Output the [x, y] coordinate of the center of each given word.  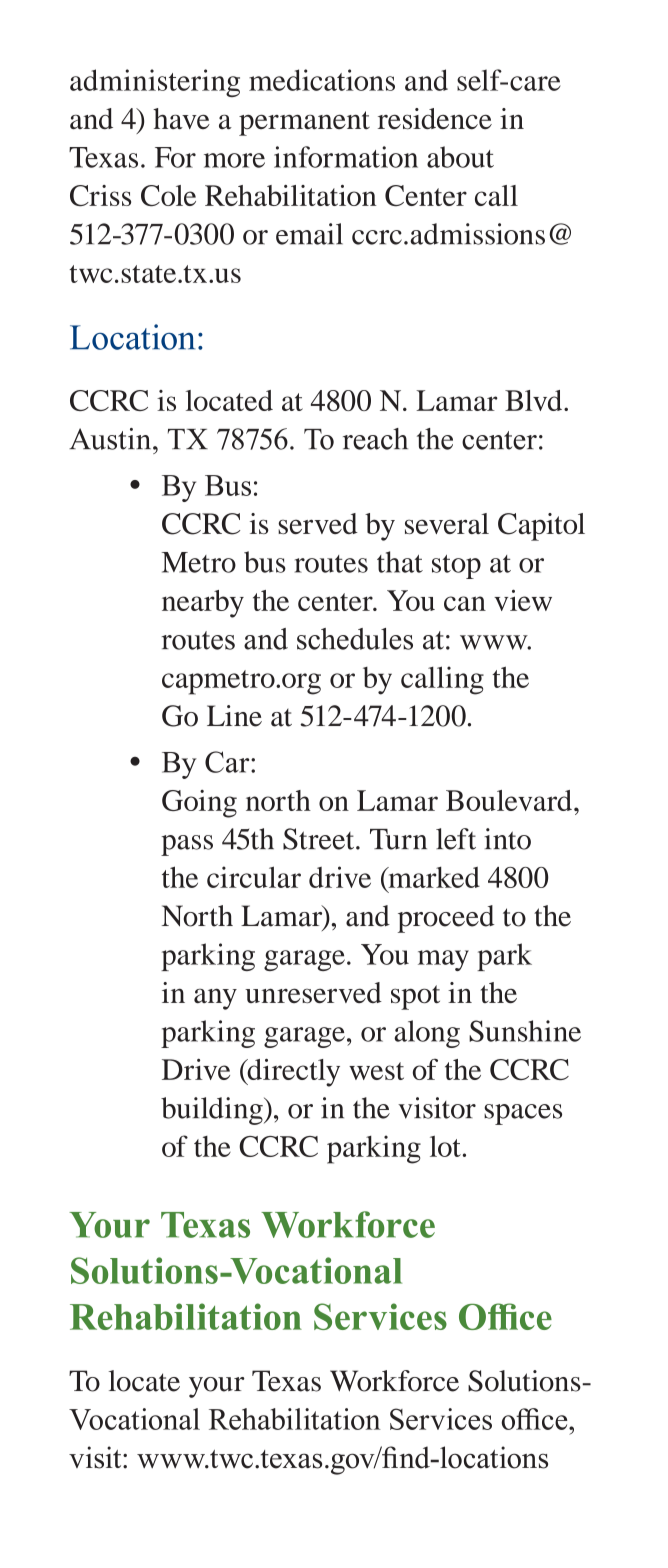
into [507, 839]
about [460, 157]
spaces [523, 1114]
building [213, 1111]
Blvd [535, 400]
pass [187, 845]
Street [320, 839]
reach [375, 439]
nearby [203, 604]
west [376, 1071]
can [465, 603]
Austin [111, 439]
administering [155, 83]
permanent [304, 123]
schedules [355, 639]
